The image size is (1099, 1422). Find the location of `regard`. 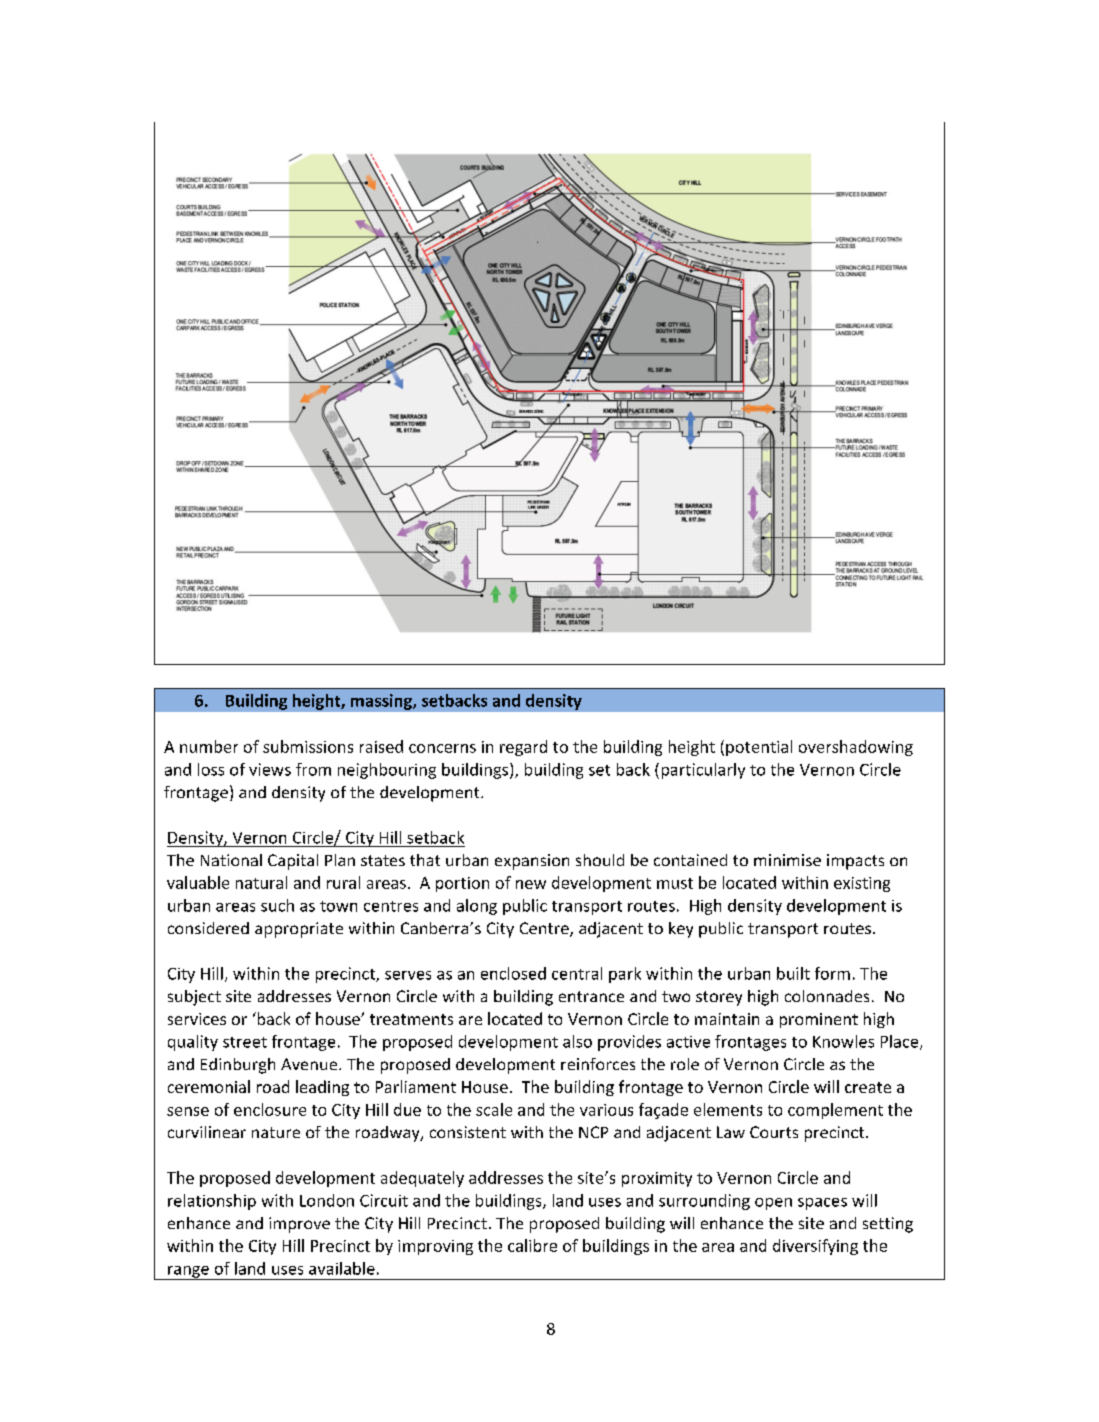

regard is located at coordinates (523, 748).
